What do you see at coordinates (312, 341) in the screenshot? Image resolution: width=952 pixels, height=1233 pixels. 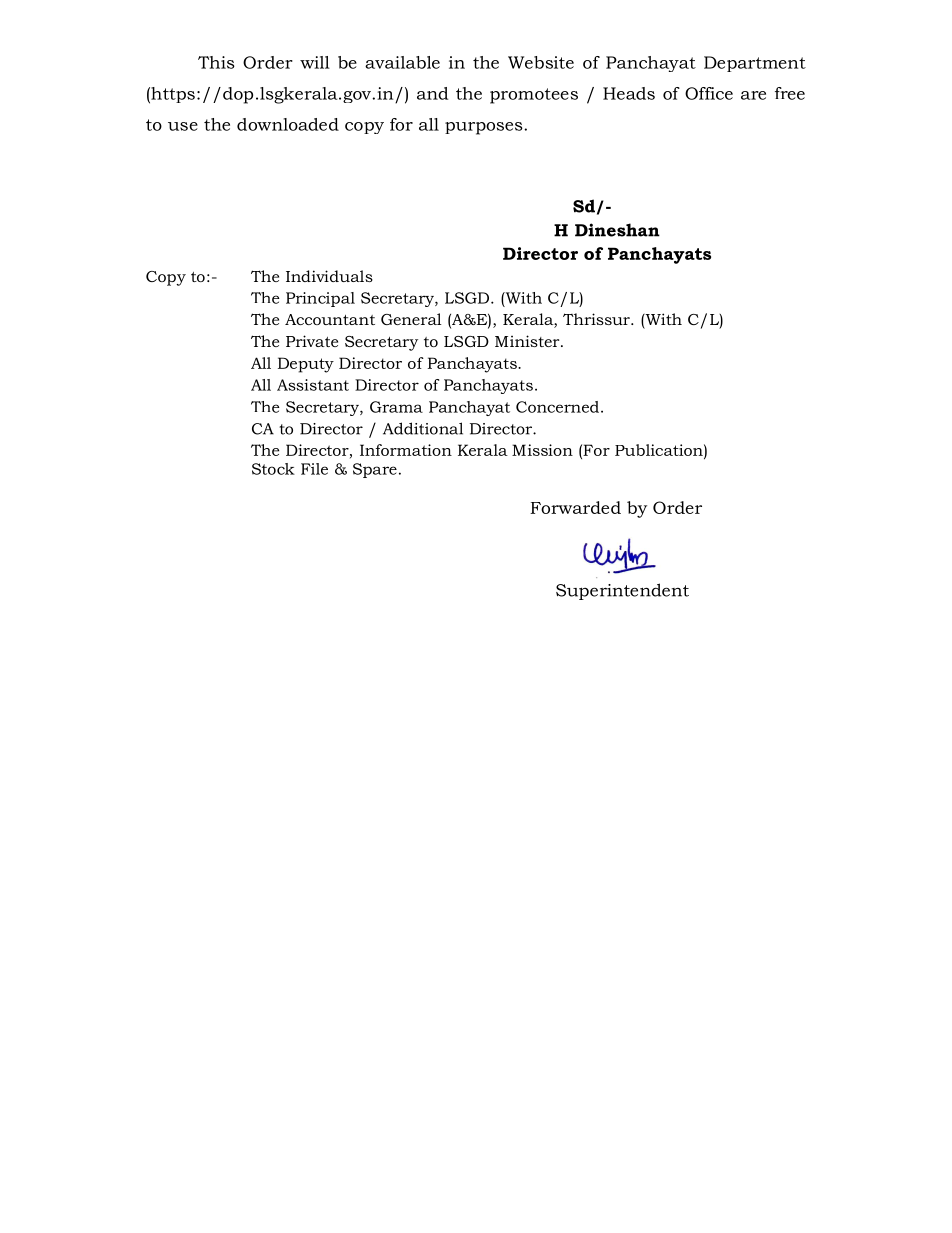 I see `Private` at bounding box center [312, 341].
